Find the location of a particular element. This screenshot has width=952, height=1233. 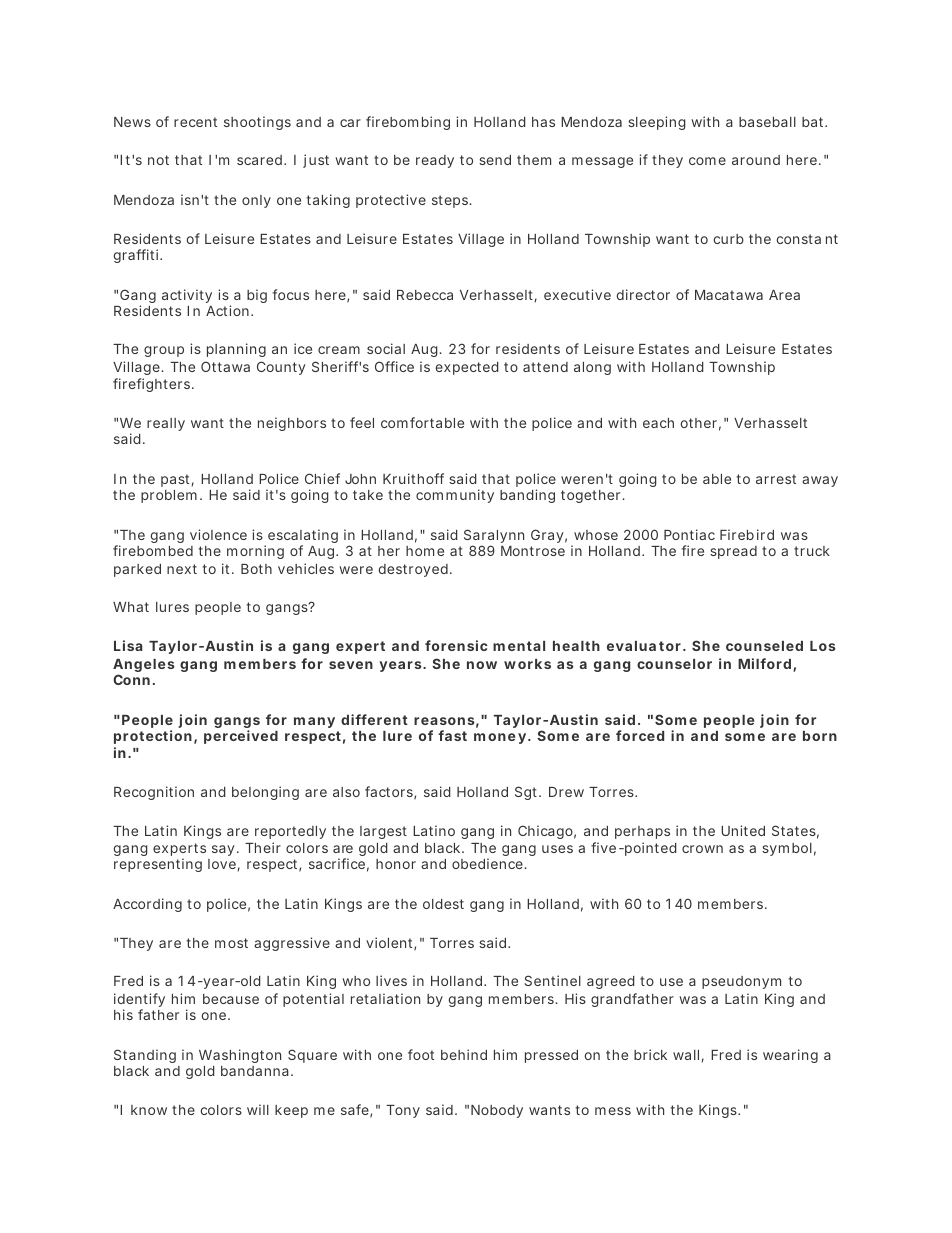

forensic is located at coordinates (456, 645).
